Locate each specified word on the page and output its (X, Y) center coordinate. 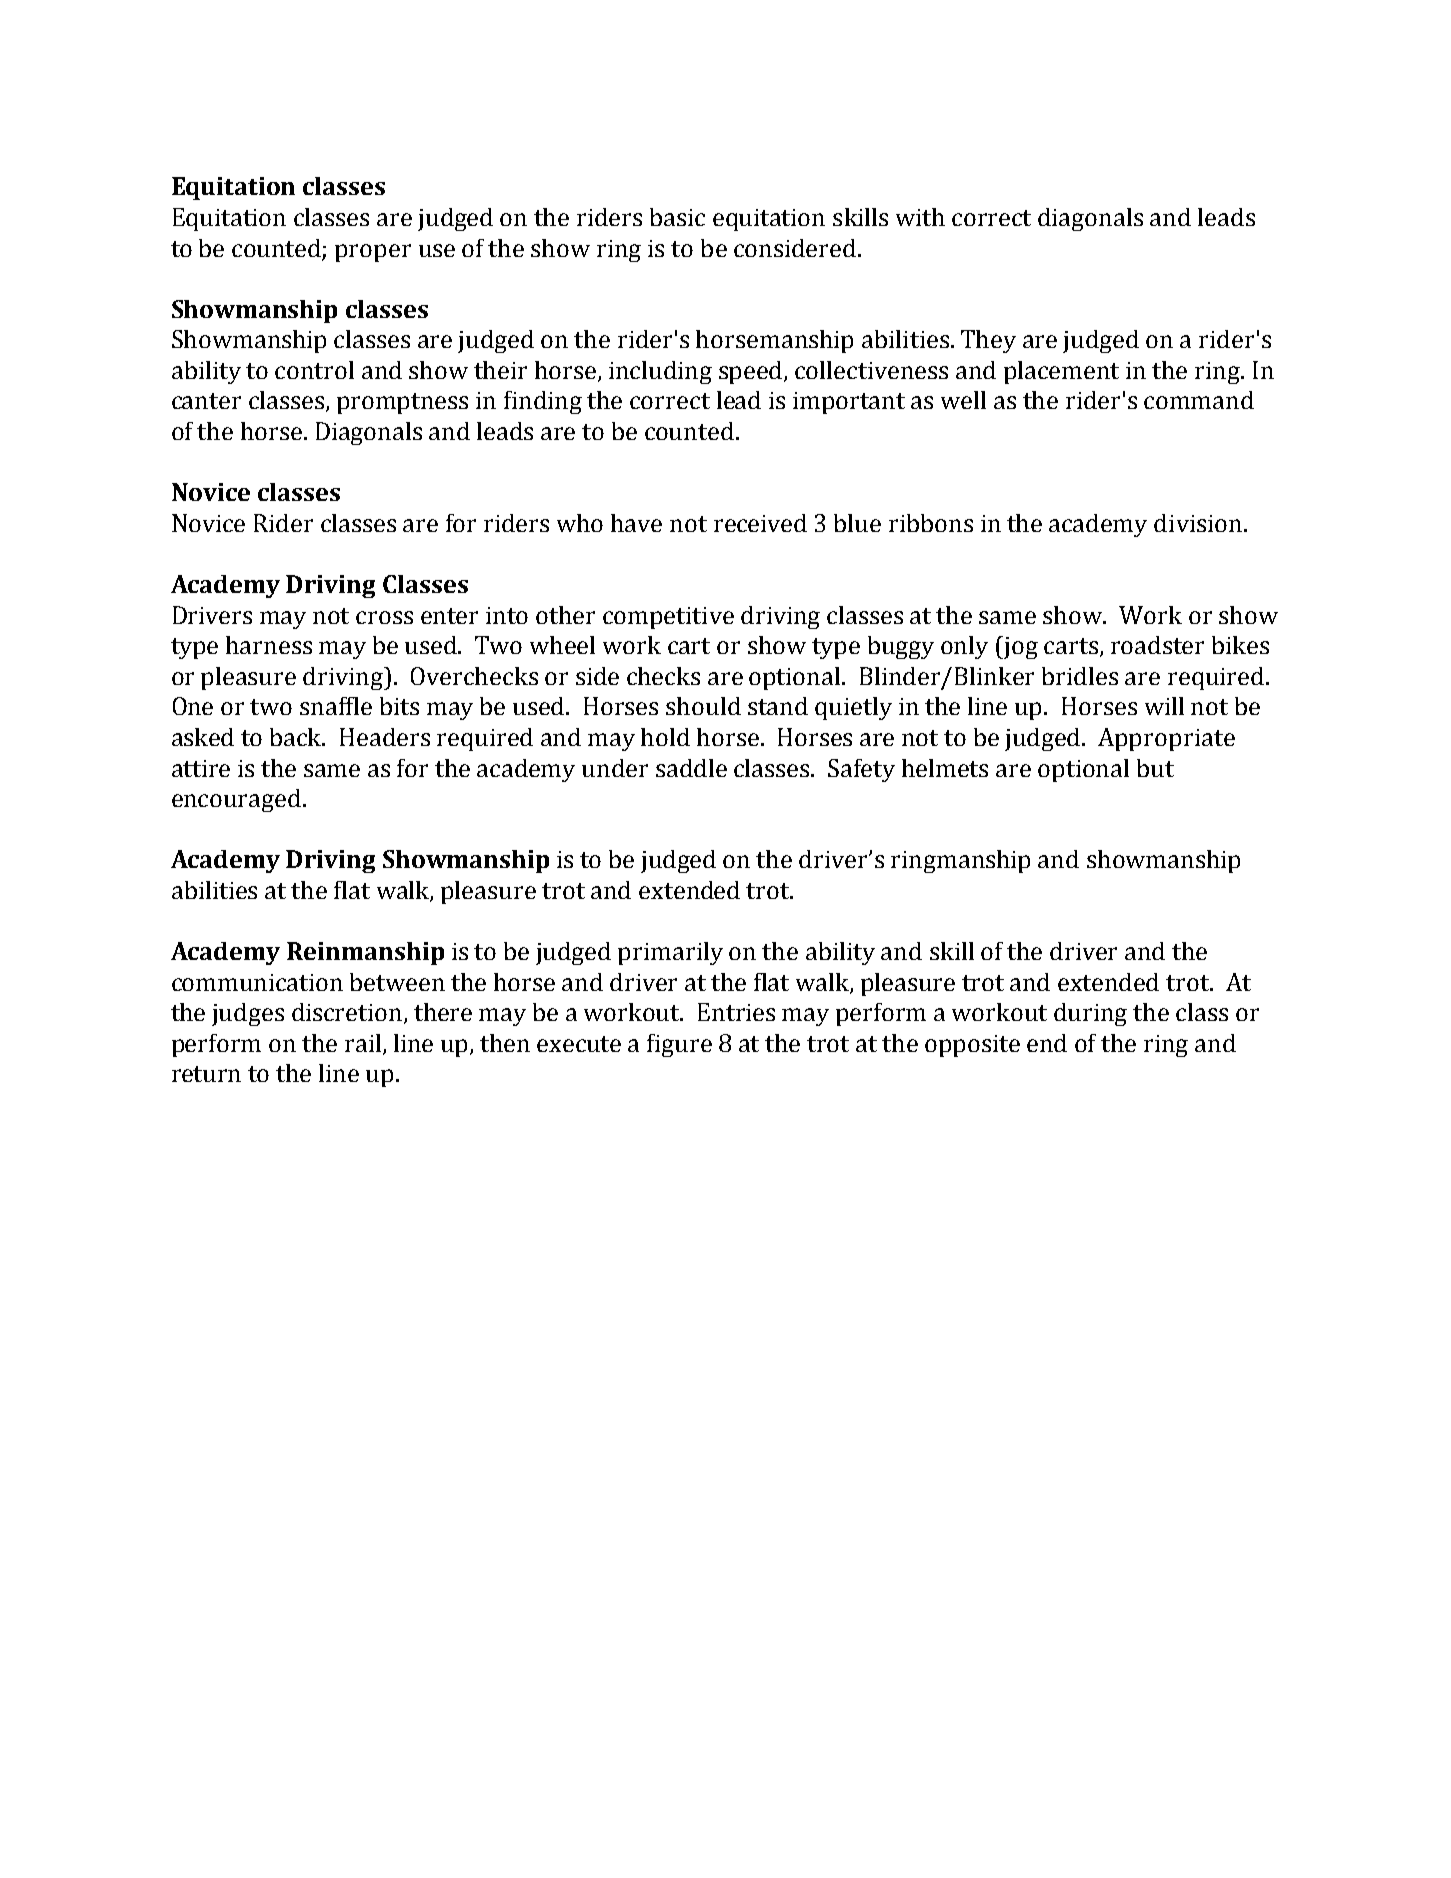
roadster (1157, 645)
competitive (668, 618)
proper (373, 253)
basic (677, 217)
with (920, 217)
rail (364, 1044)
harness (269, 645)
